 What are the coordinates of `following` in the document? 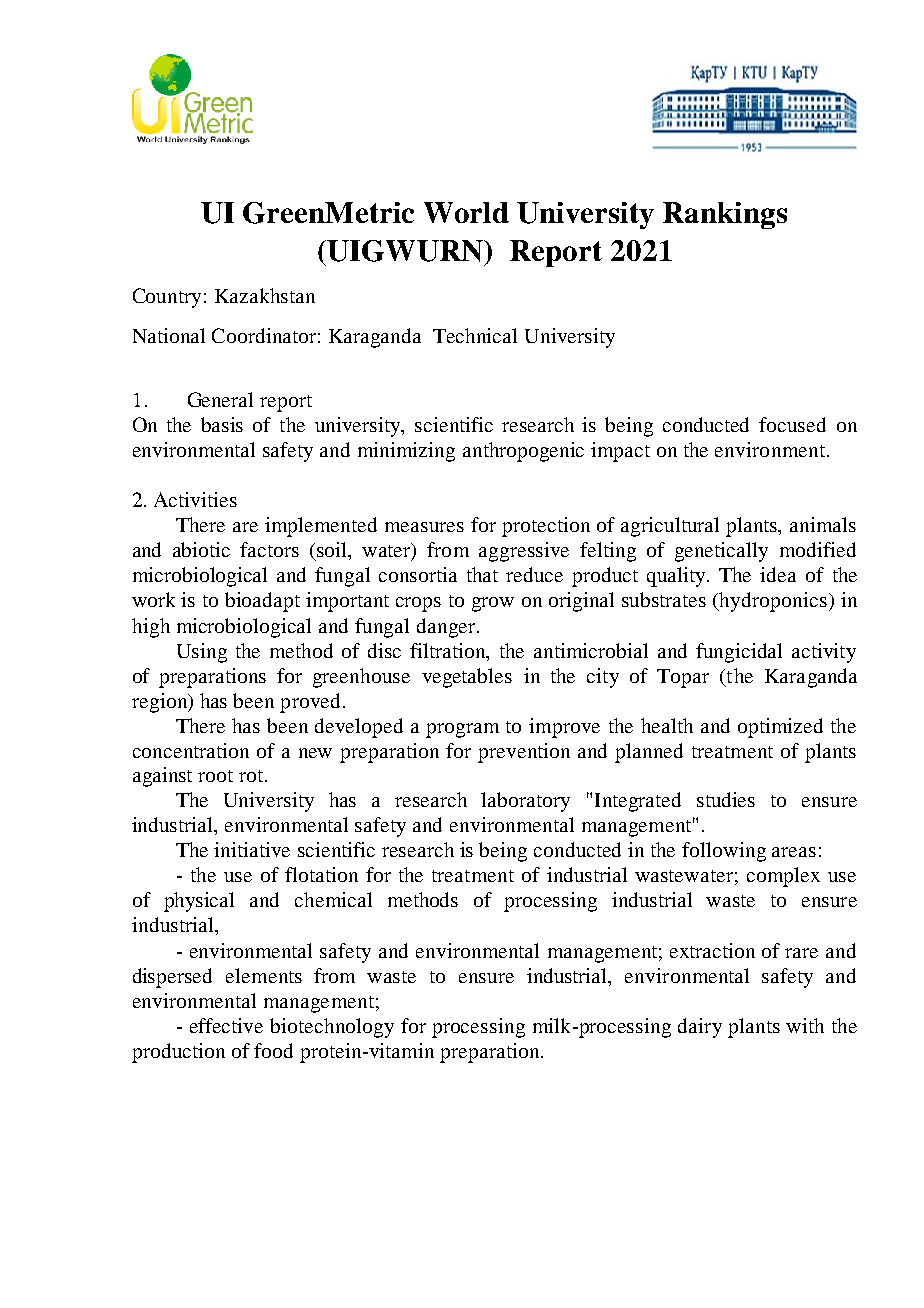 It's located at (724, 852).
